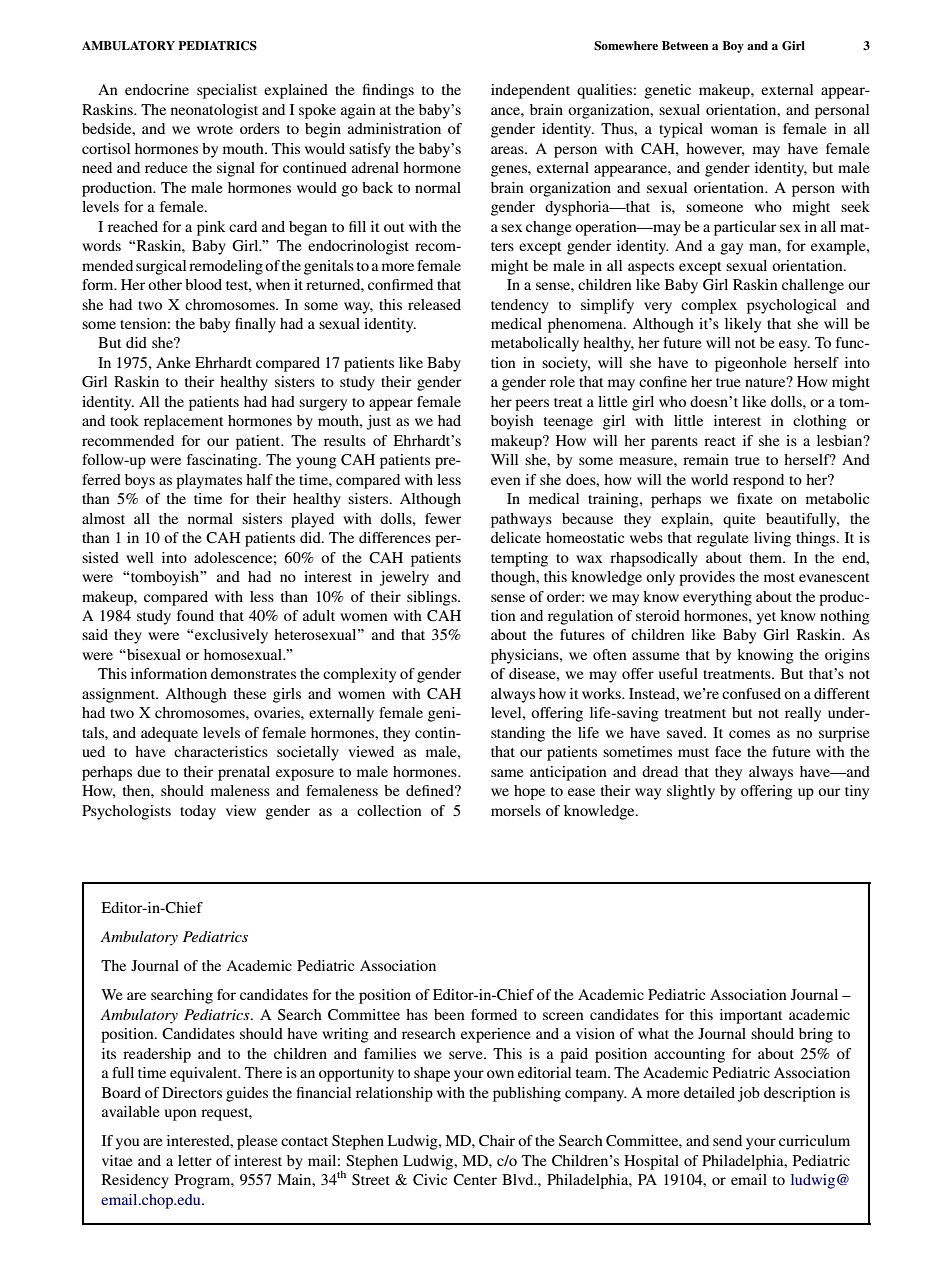 The width and height of the screenshot is (952, 1275). What do you see at coordinates (195, 1160) in the screenshot?
I see `letter` at bounding box center [195, 1160].
